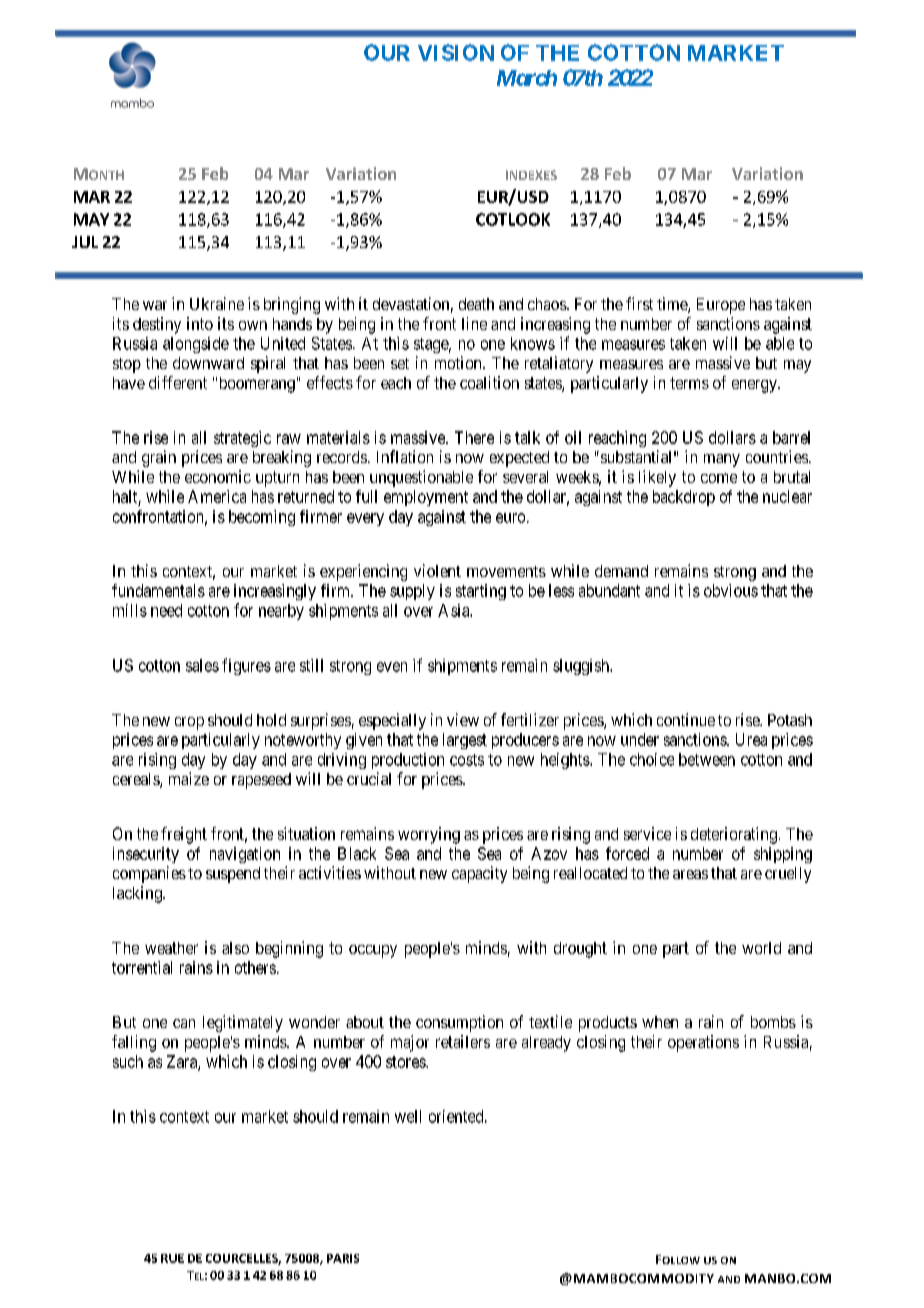 This document has height=1308, width=924. Describe the element at coordinates (456, 52) in the document. I see `VISION` at that location.
